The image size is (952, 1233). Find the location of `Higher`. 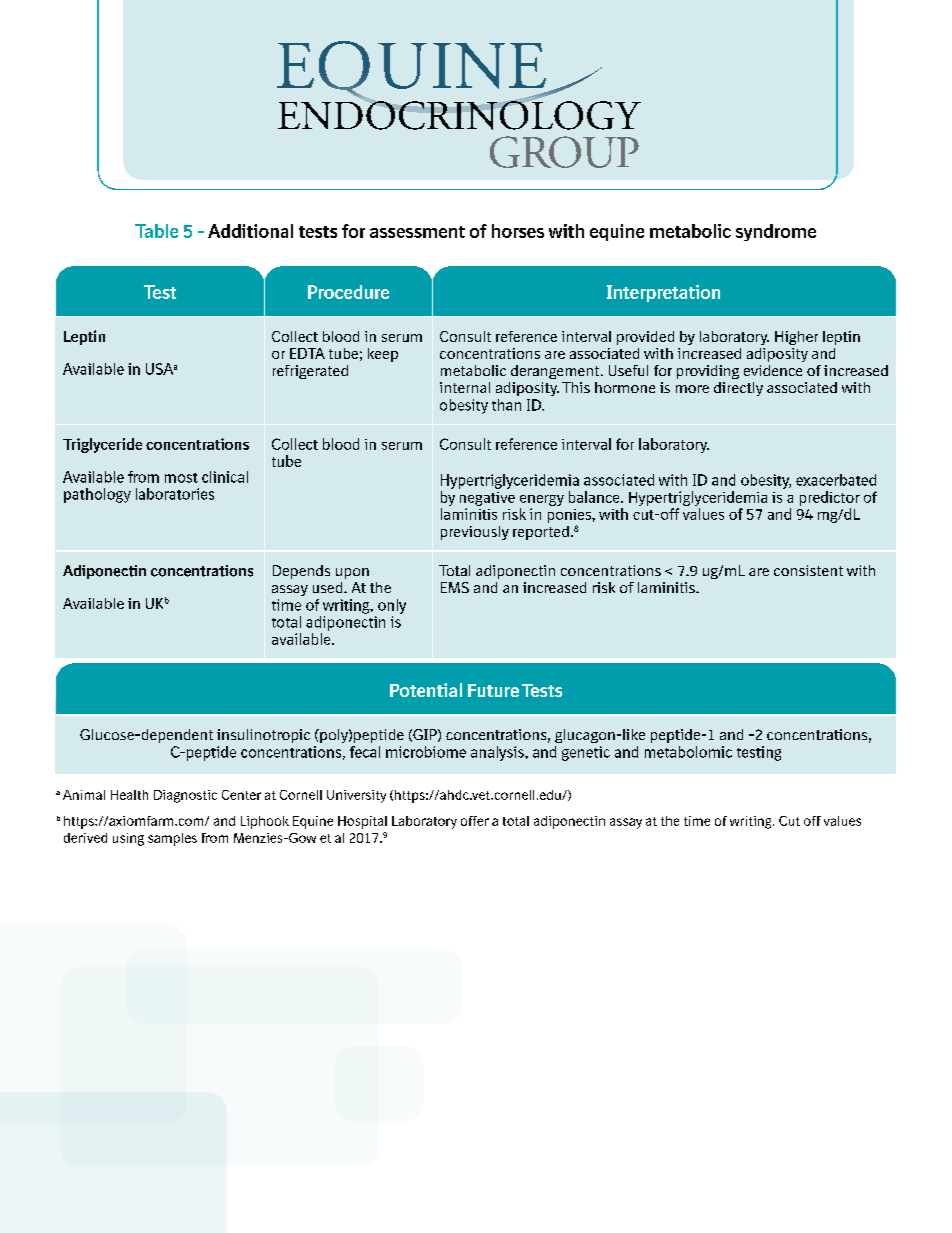

Higher is located at coordinates (796, 338).
